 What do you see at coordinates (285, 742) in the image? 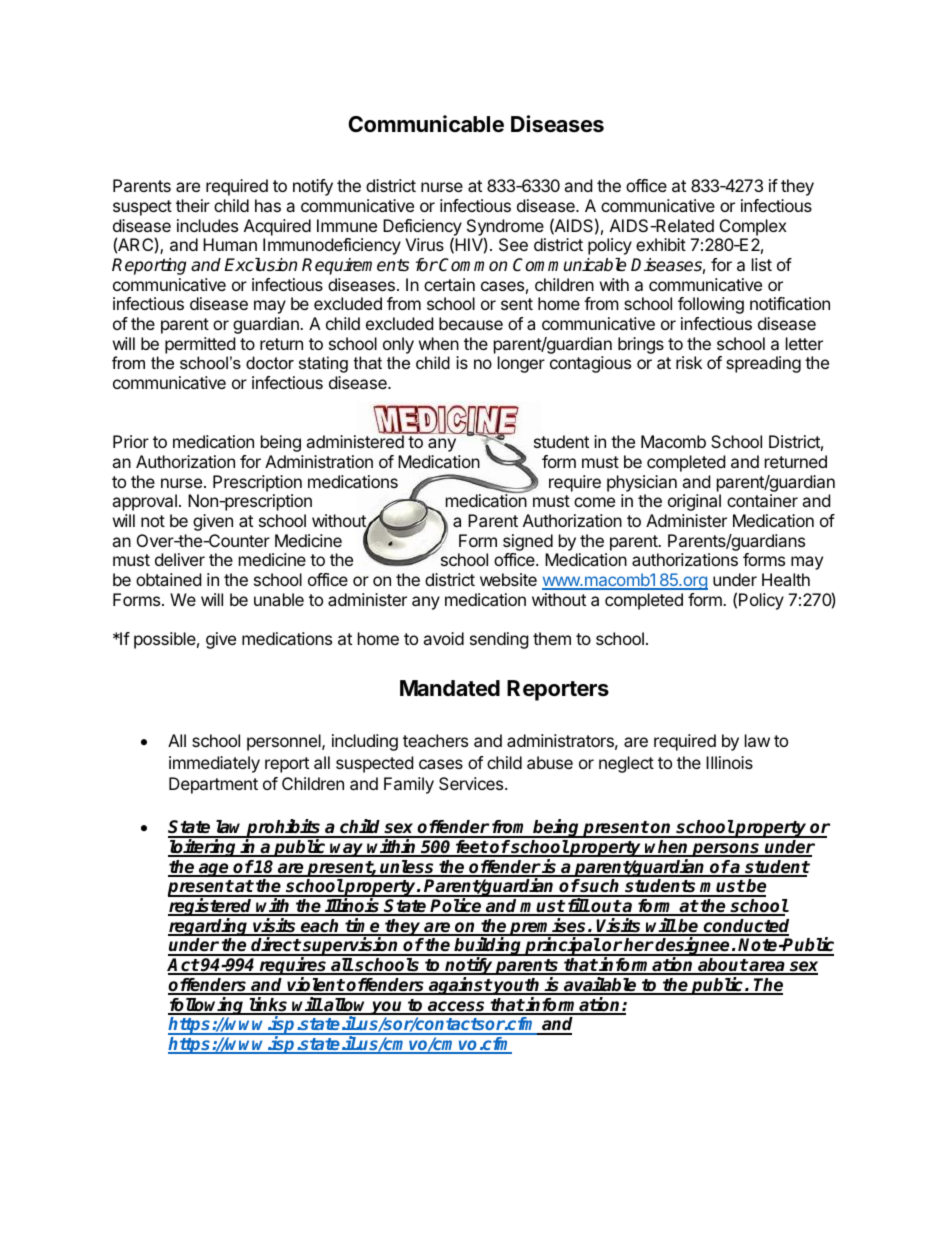
I see `personnel` at bounding box center [285, 742].
